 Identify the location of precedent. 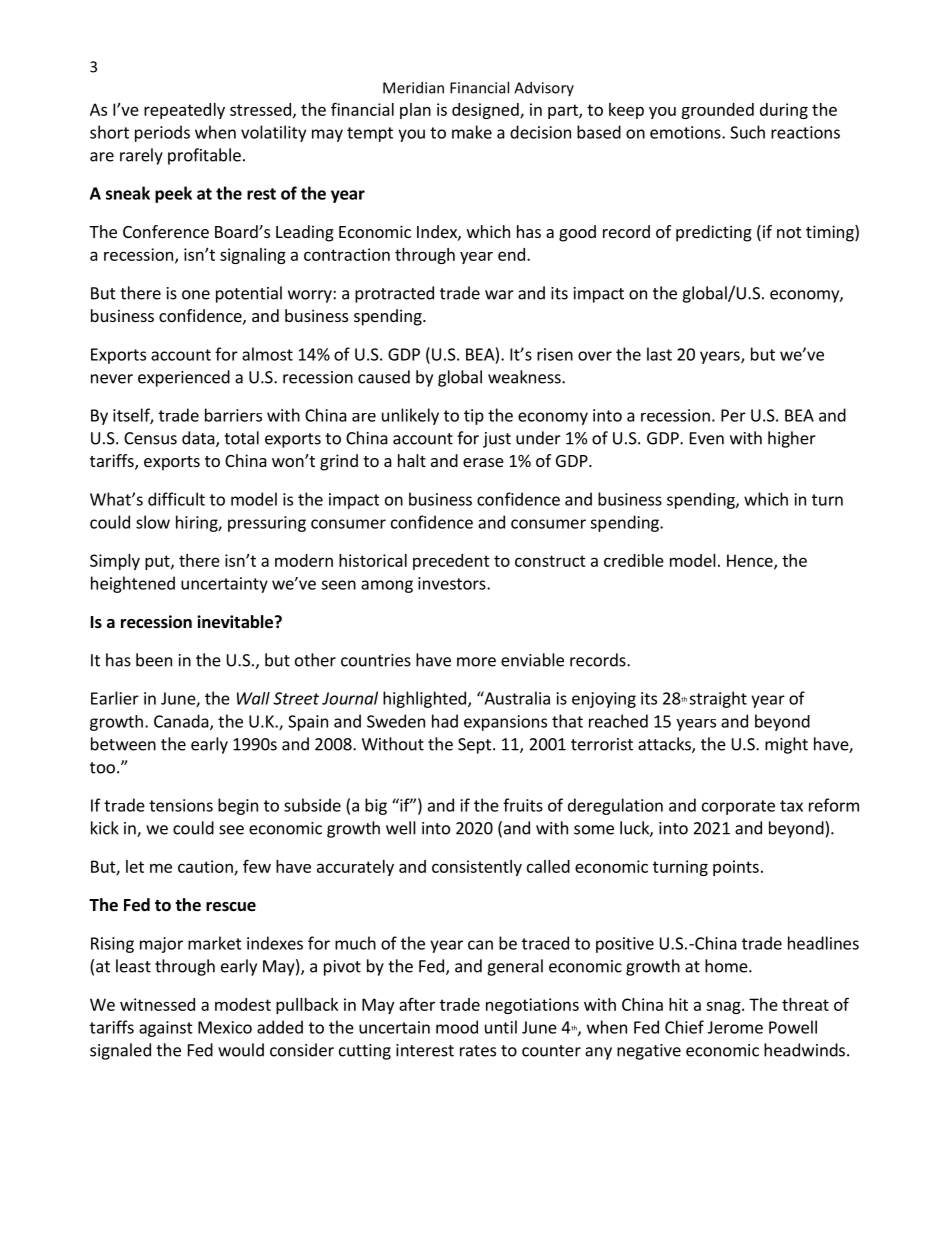
(451, 562).
